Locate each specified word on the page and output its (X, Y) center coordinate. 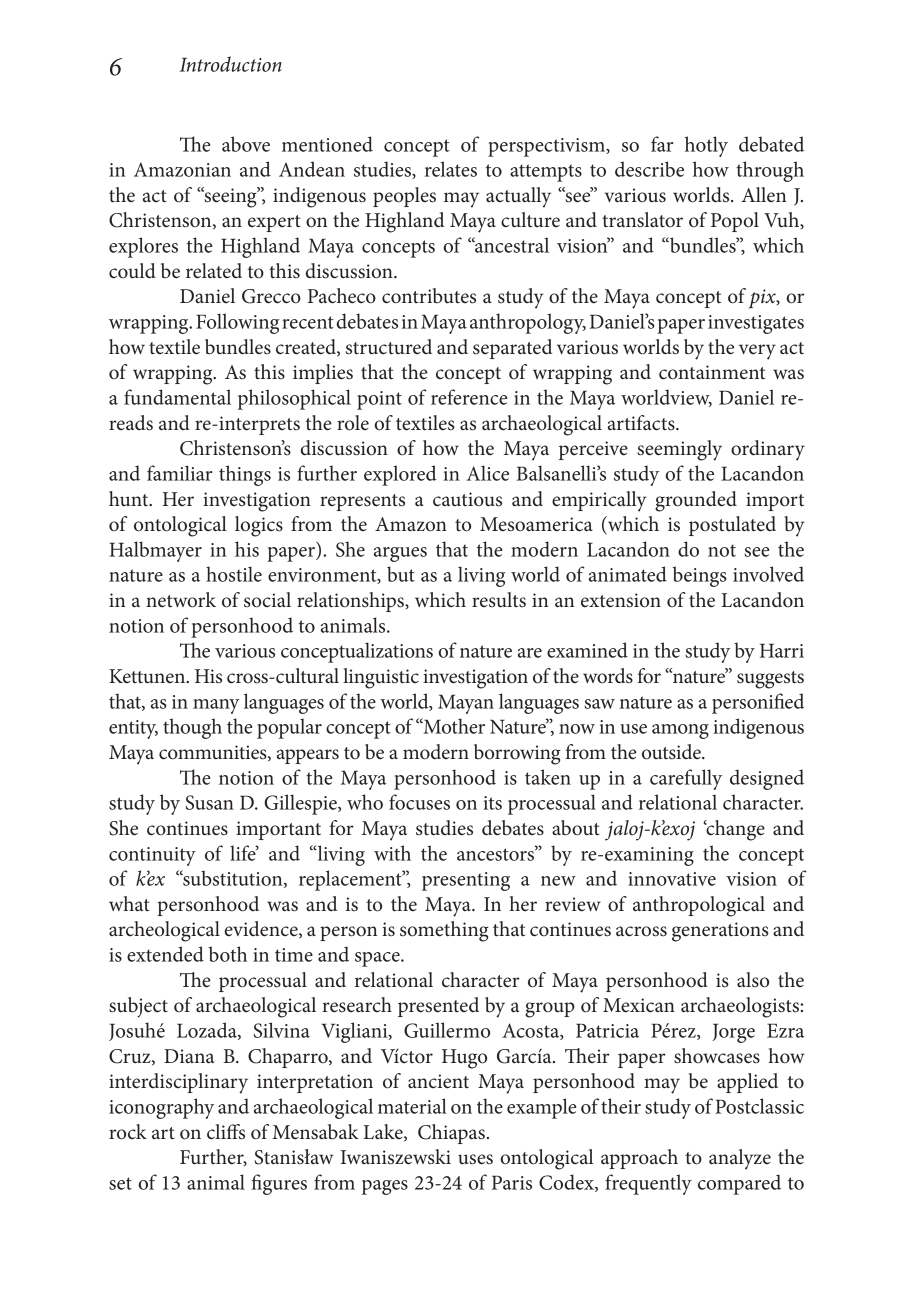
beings (700, 576)
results (499, 600)
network (181, 600)
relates (451, 169)
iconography (161, 1108)
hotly (706, 146)
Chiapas (451, 1134)
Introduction (230, 64)
